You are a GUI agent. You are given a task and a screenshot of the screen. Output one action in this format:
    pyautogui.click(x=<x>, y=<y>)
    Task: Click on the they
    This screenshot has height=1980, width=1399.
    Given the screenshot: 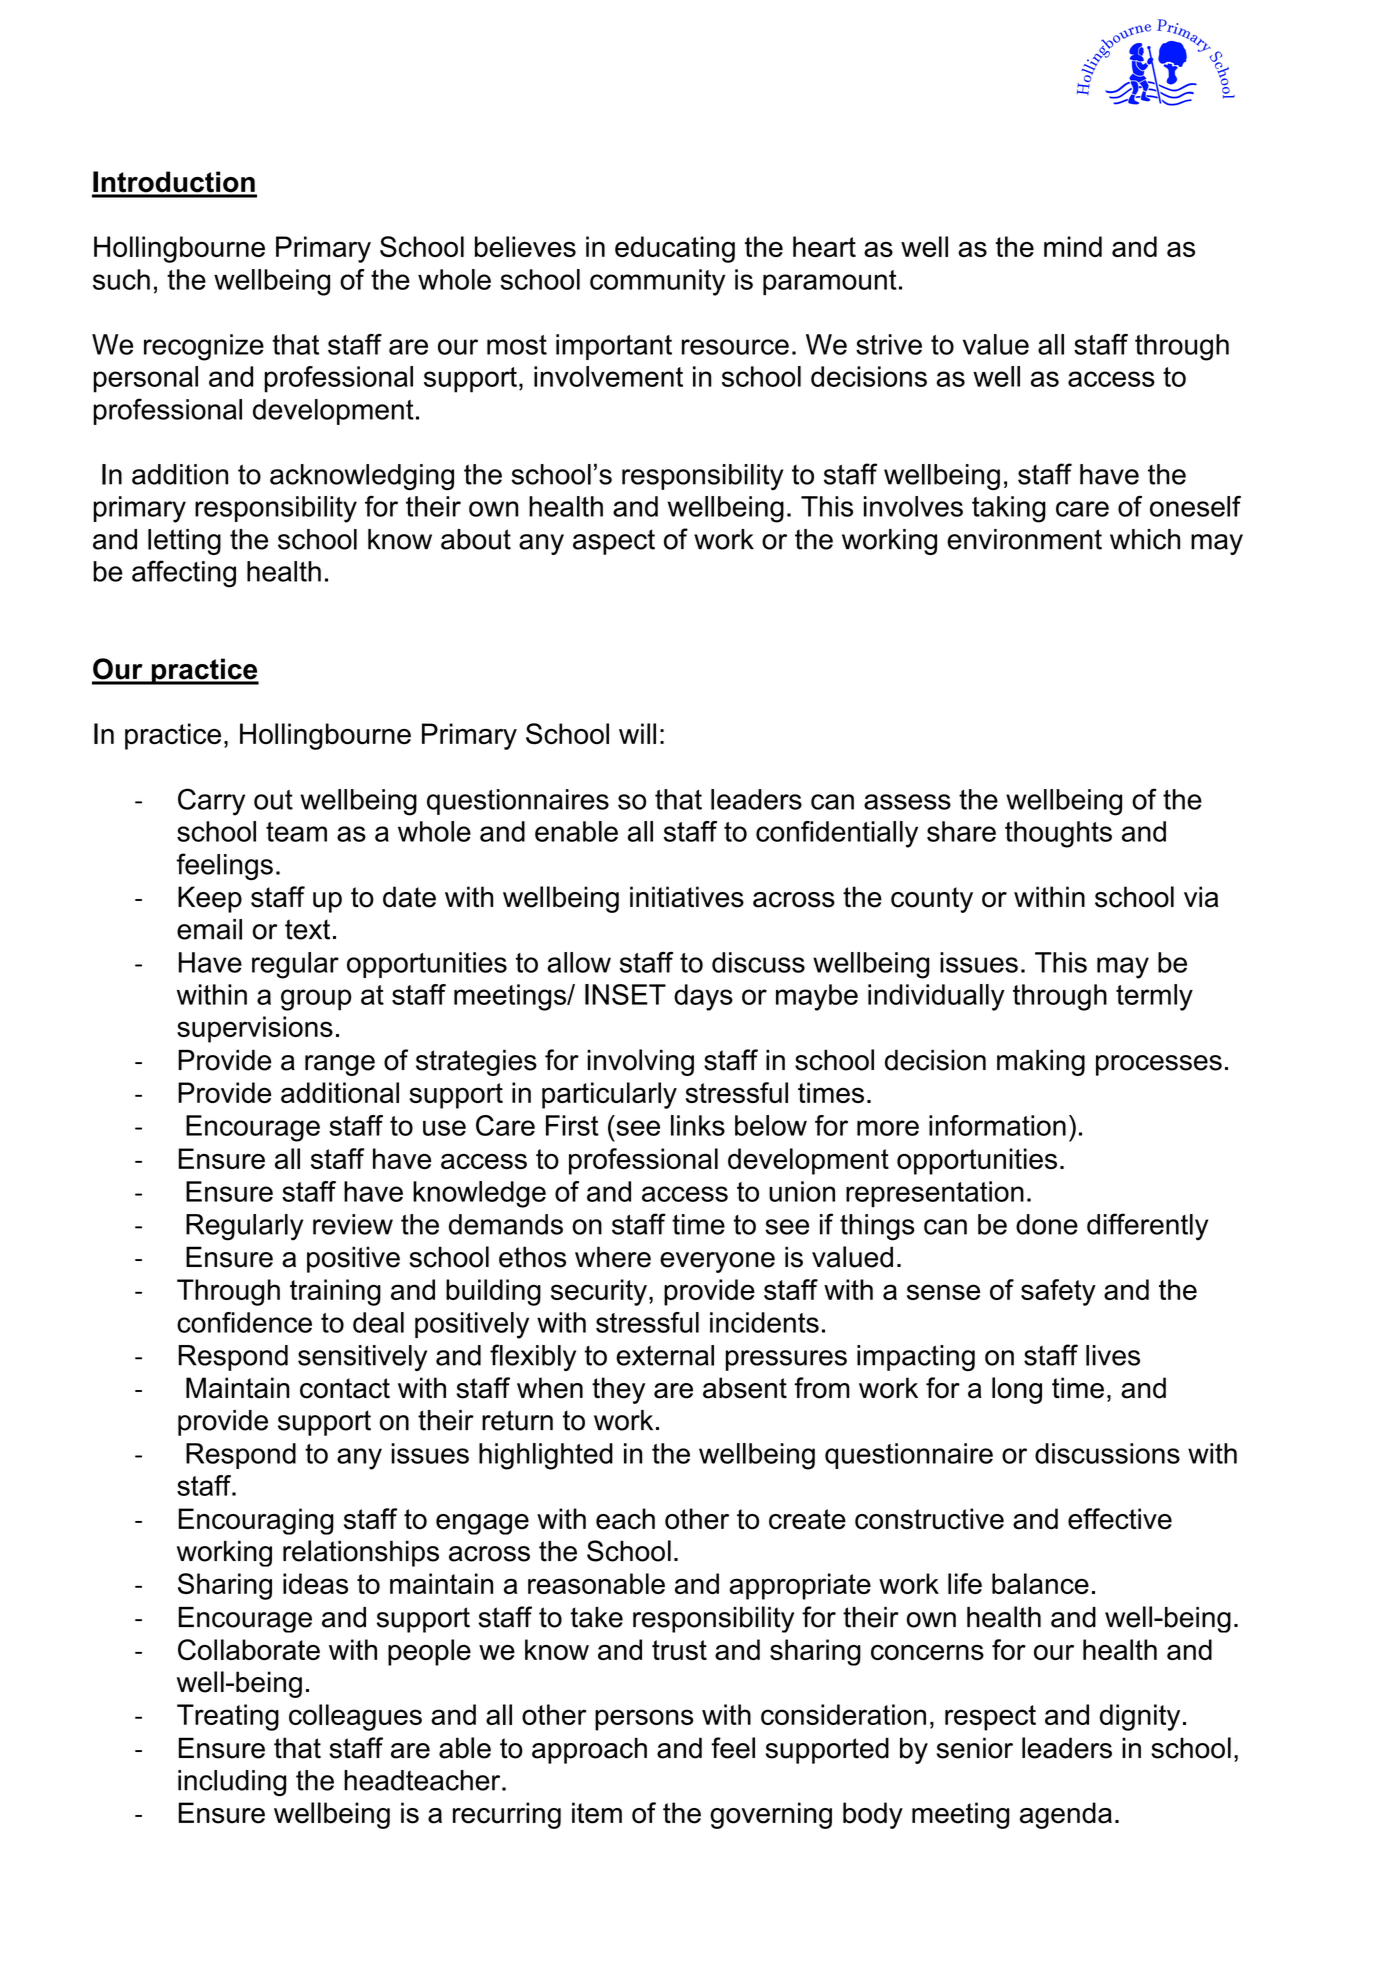 What is the action you would take?
    pyautogui.click(x=618, y=1390)
